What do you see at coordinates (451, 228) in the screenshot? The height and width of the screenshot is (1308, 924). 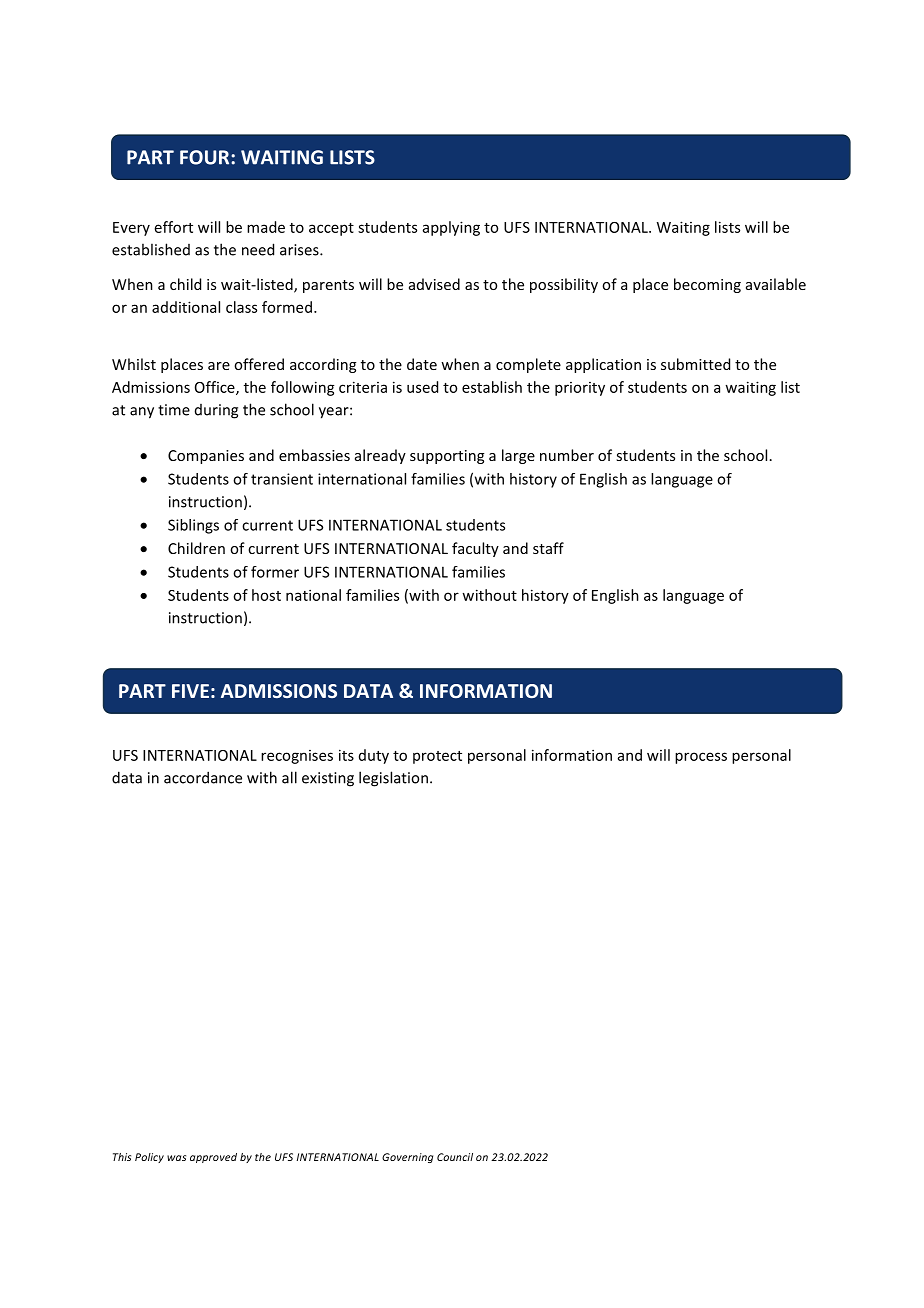 I see `applying` at bounding box center [451, 228].
